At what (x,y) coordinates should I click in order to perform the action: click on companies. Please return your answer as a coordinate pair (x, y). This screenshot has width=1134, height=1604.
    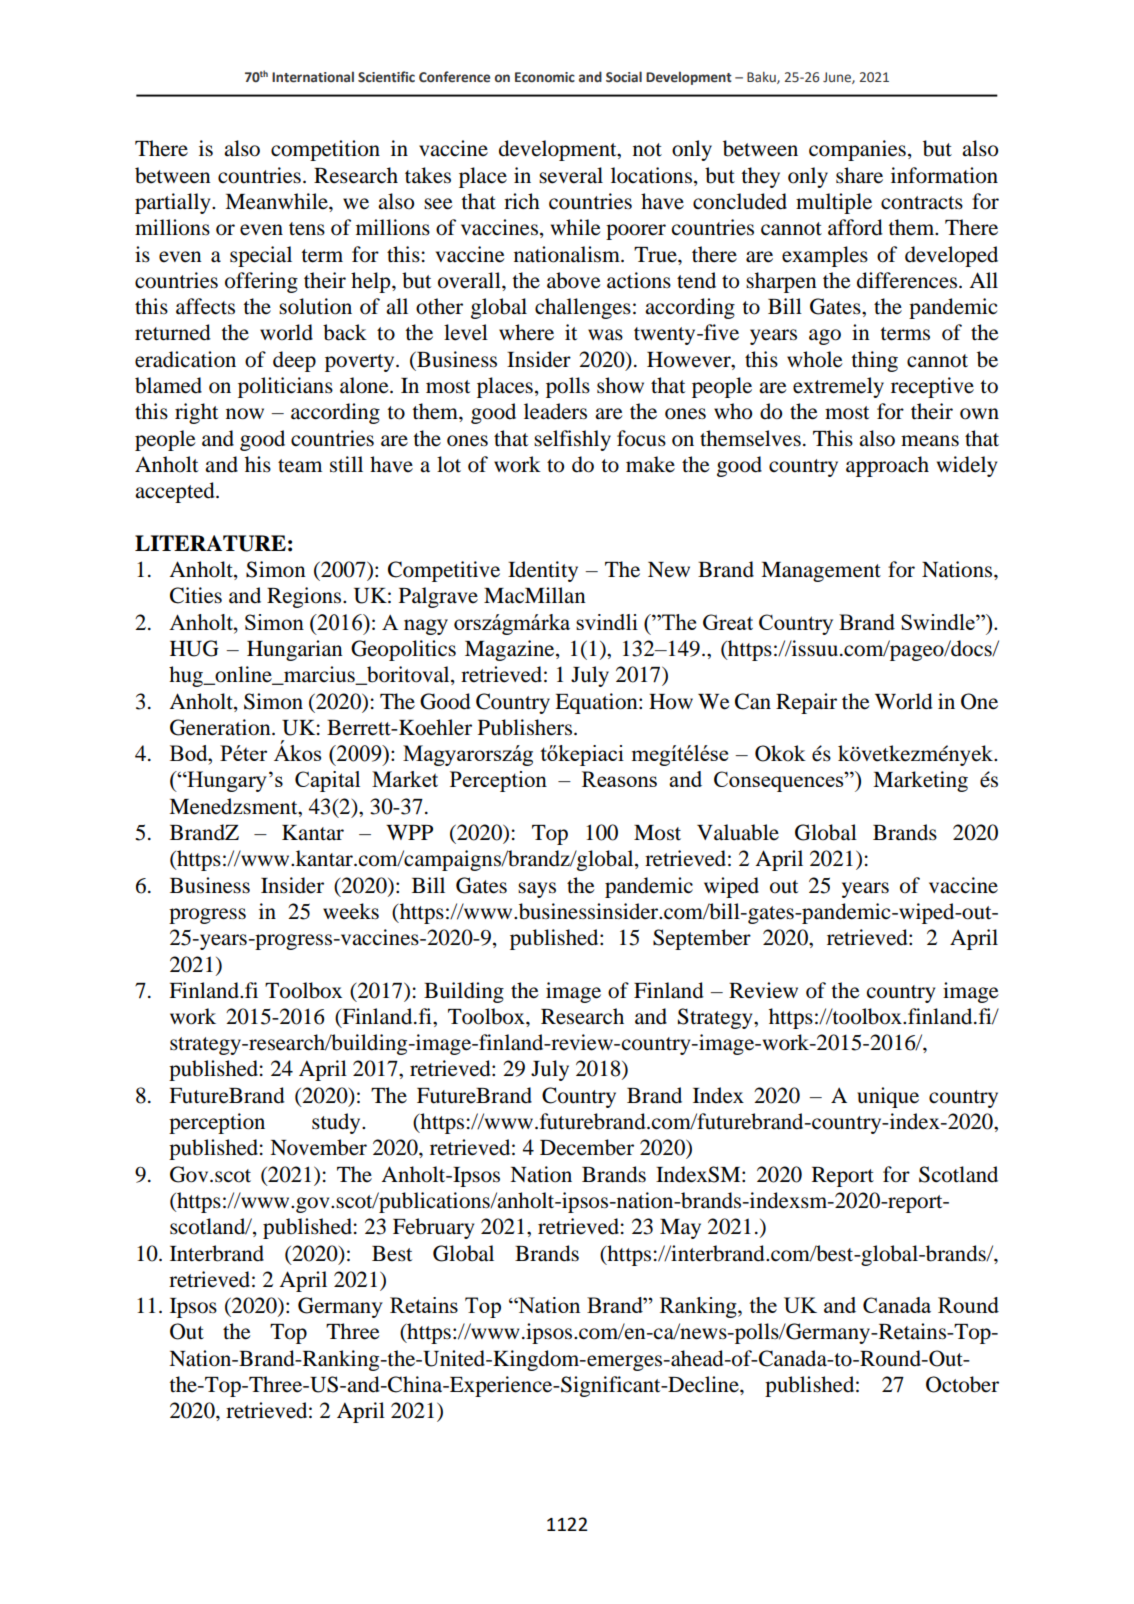
    Looking at the image, I should click on (857, 150).
